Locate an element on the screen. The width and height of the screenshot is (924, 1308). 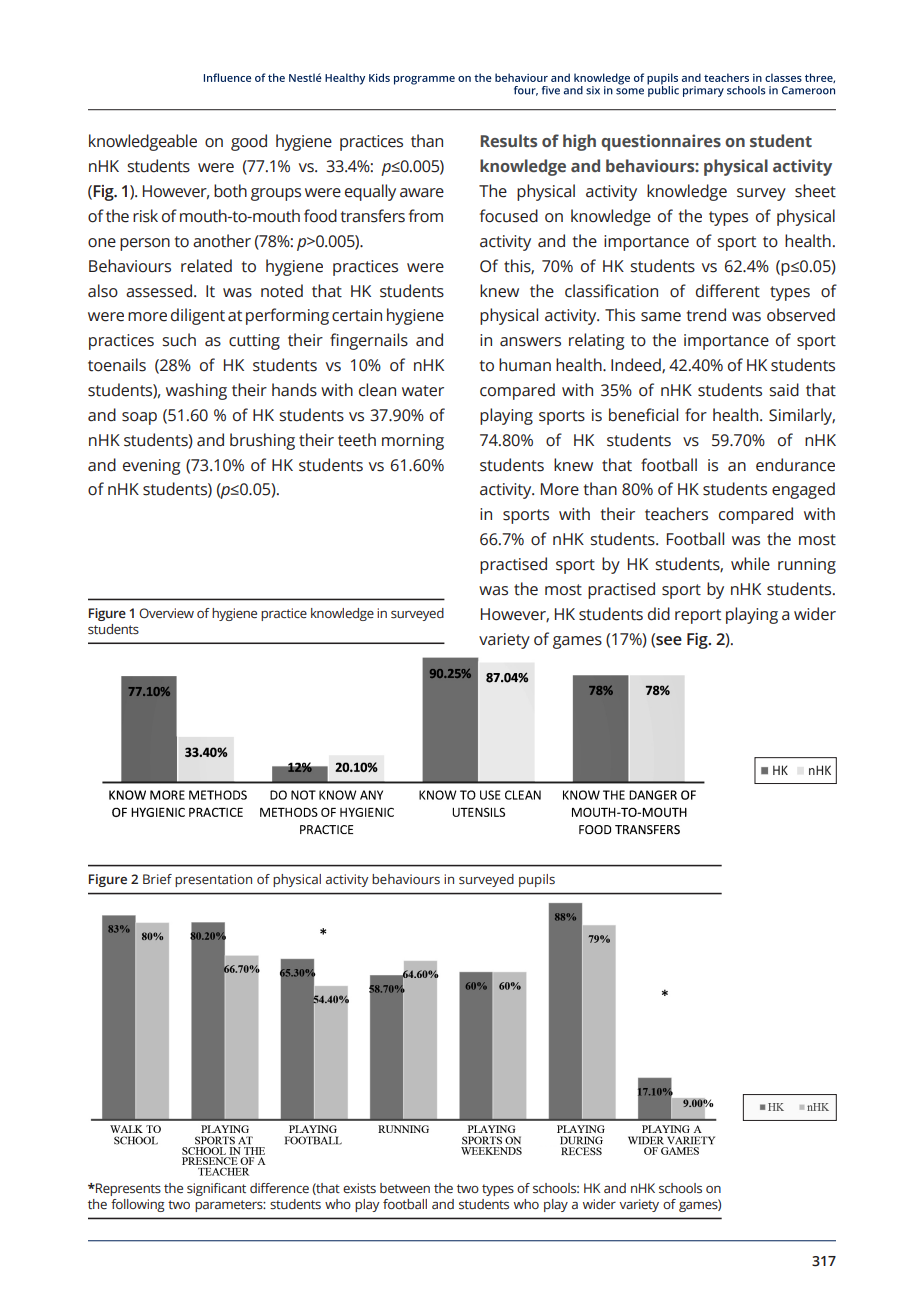
between is located at coordinates (405, 1188).
